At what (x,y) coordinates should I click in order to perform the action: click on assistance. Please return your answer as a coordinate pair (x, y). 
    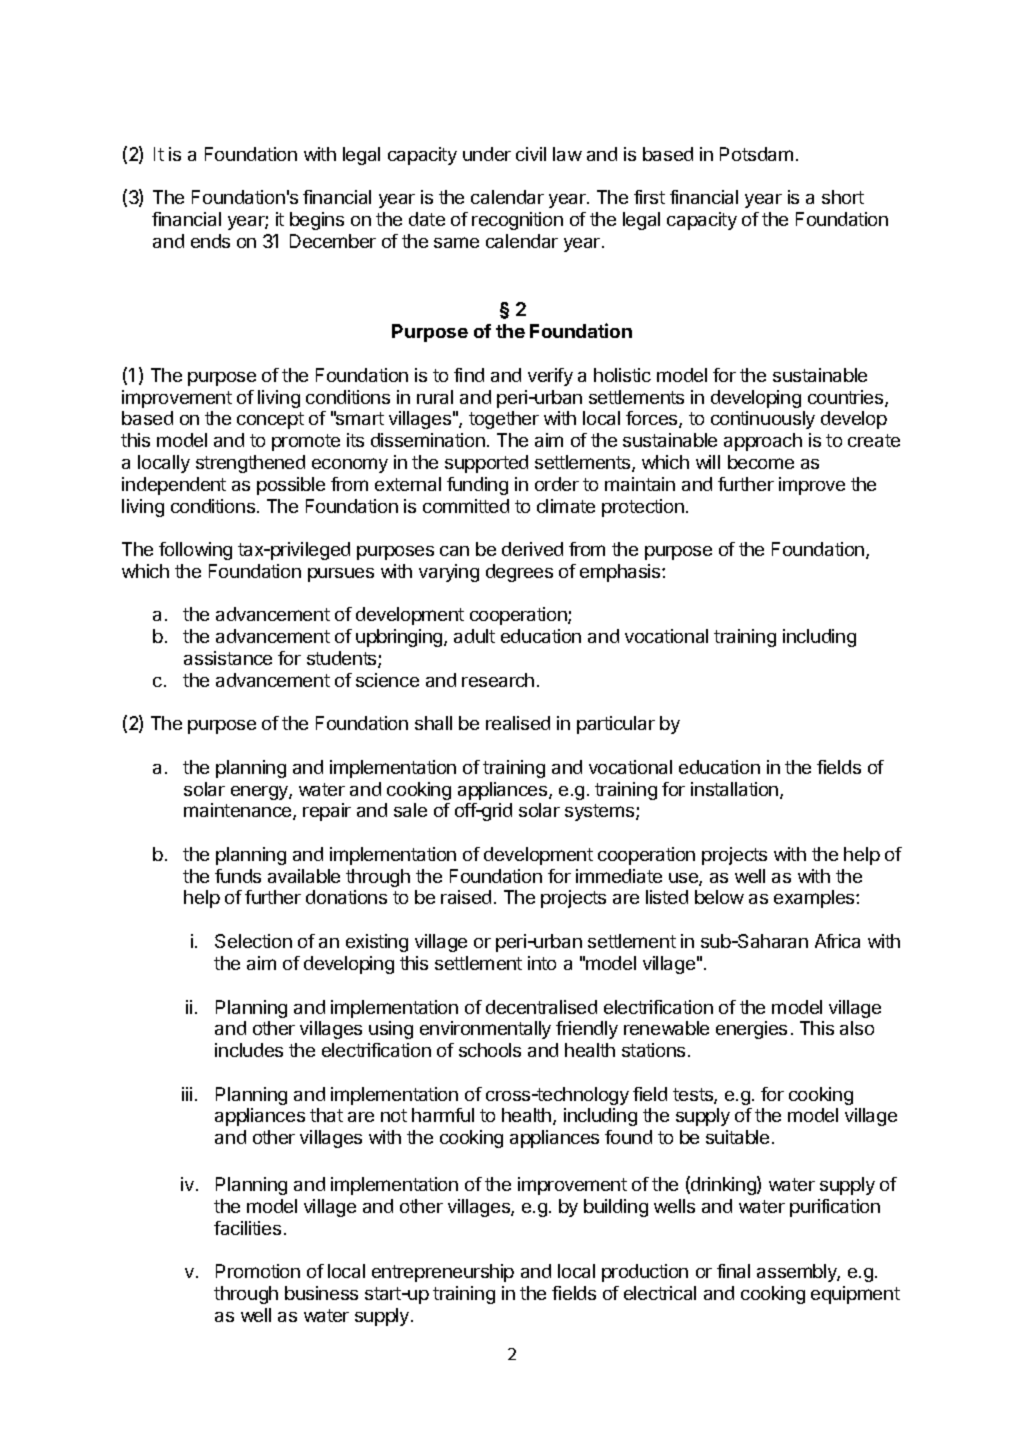
    Looking at the image, I should click on (228, 658).
